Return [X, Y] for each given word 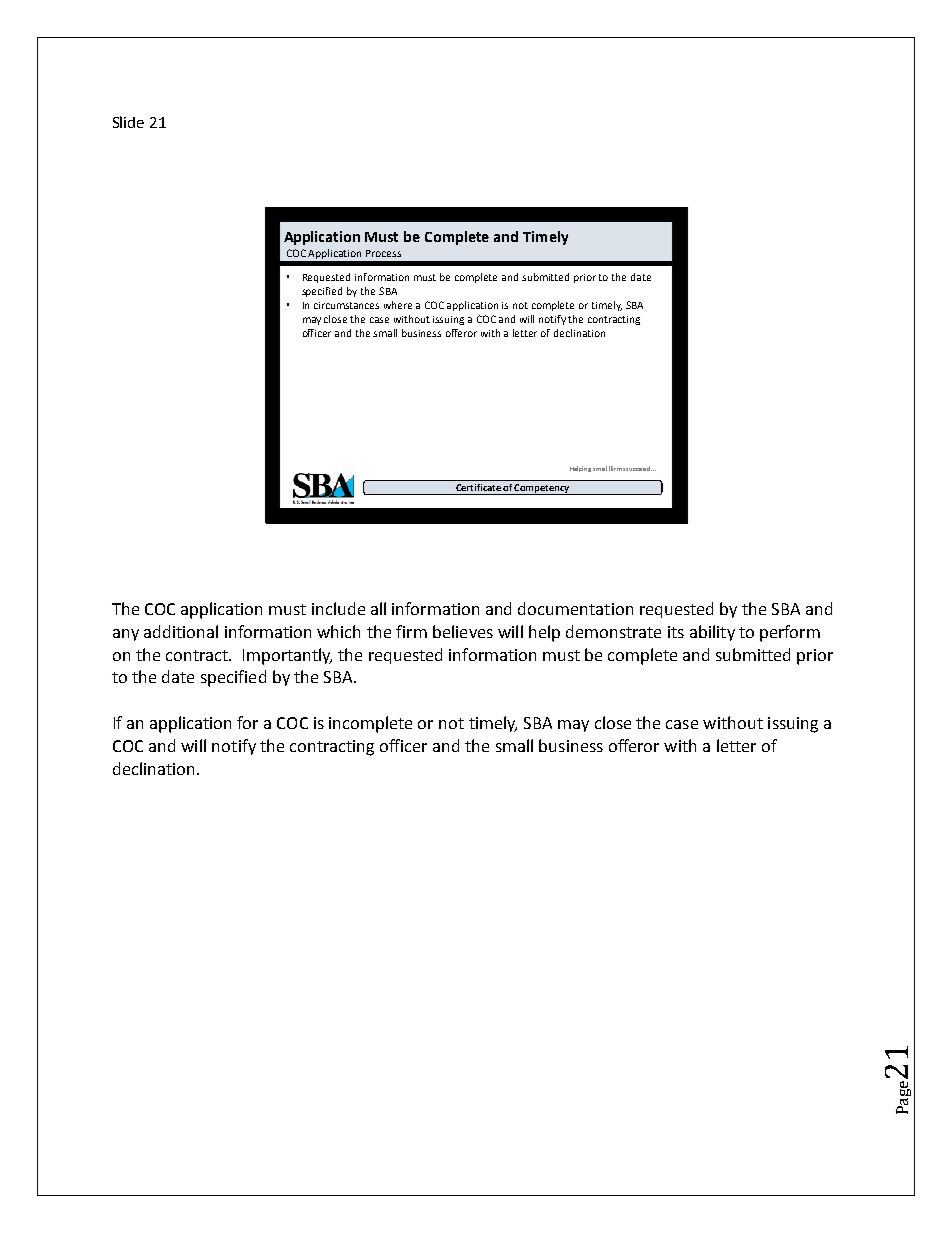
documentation [575, 608]
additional [181, 631]
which [338, 631]
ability [712, 633]
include [338, 608]
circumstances [346, 305]
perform [790, 633]
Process [383, 253]
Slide [128, 122]
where [398, 305]
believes [463, 631]
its [676, 632]
